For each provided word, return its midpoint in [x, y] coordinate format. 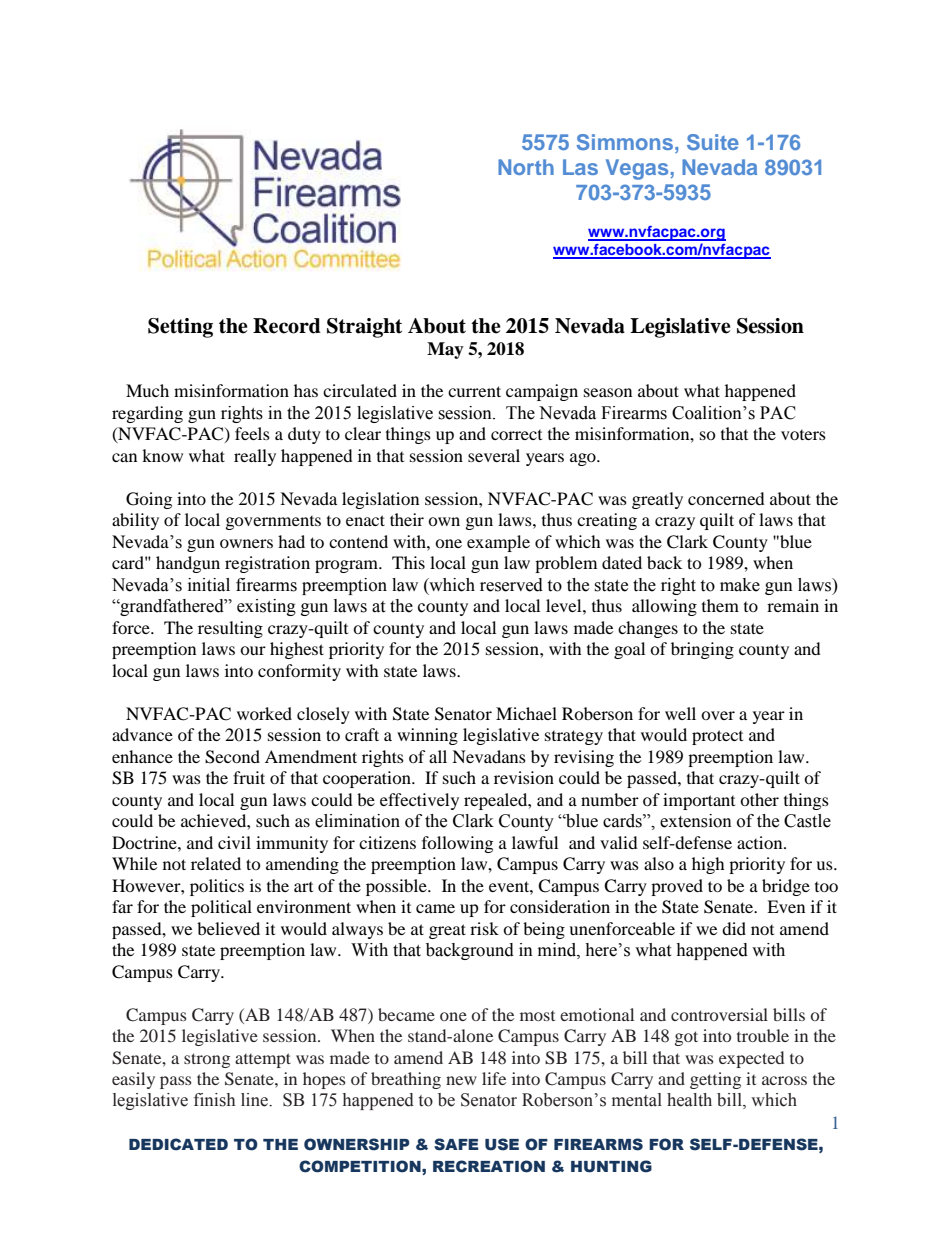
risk [484, 928]
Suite [713, 142]
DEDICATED [178, 1144]
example [498, 543]
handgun [188, 564]
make [740, 585]
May [445, 350]
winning [427, 736]
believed [228, 928]
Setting [180, 328]
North [526, 167]
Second [232, 757]
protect [717, 737]
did [734, 928]
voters [803, 435]
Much [147, 390]
